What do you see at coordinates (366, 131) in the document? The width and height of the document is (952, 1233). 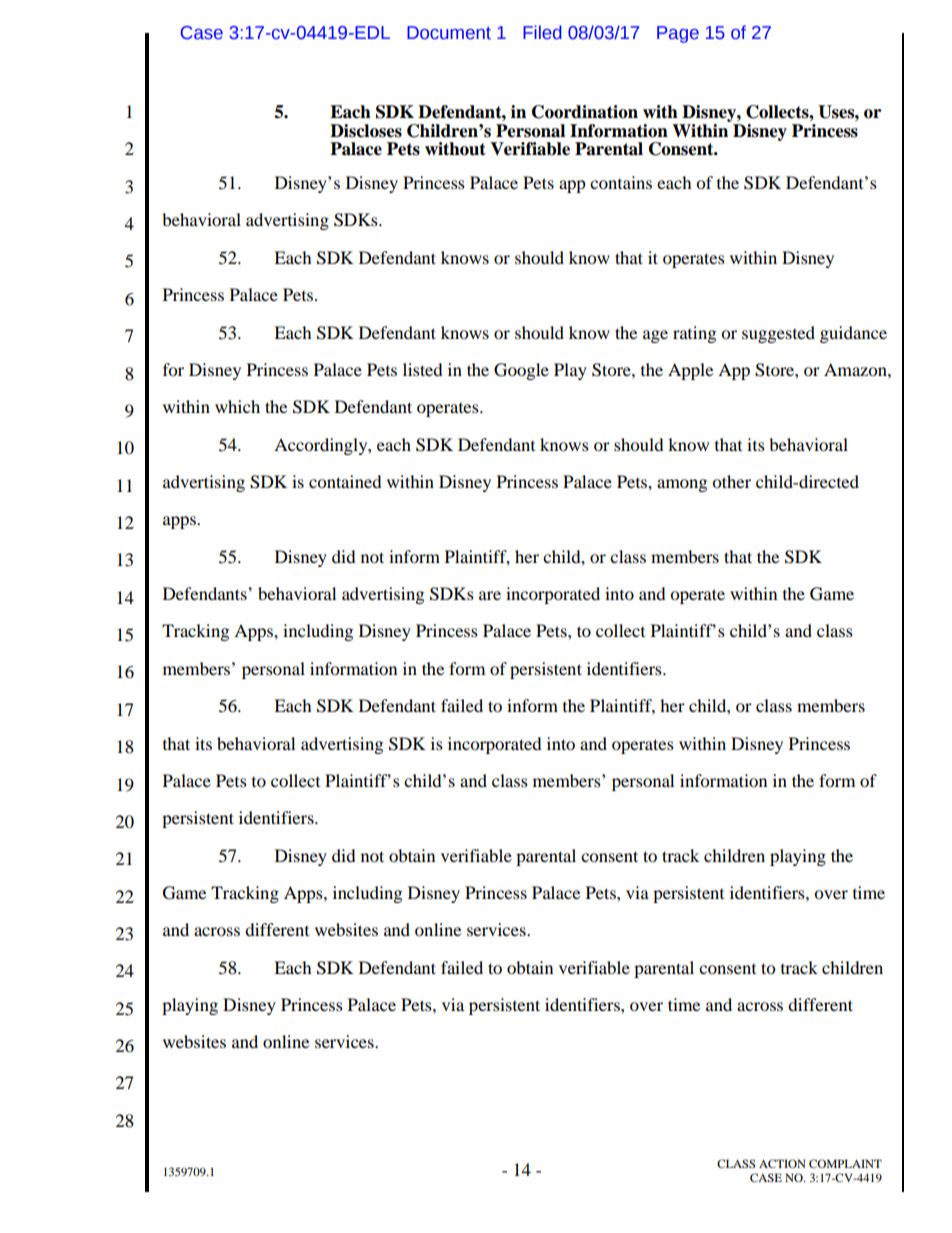 I see `Discloses` at bounding box center [366, 131].
